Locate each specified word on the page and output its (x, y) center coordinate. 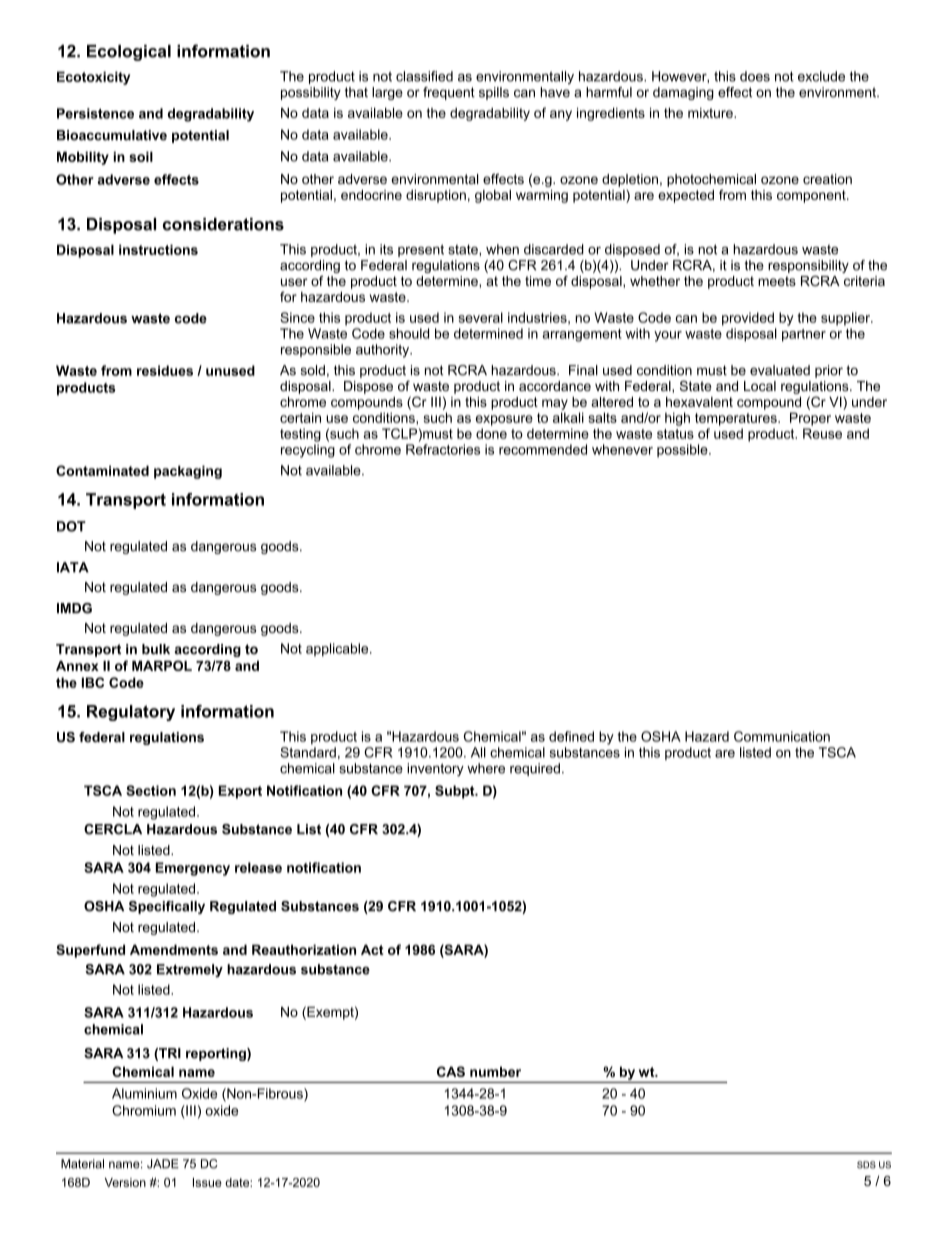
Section (151, 790)
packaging (188, 472)
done (491, 433)
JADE (163, 1164)
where (486, 768)
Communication (782, 736)
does (755, 76)
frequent (449, 93)
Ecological (129, 53)
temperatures (737, 419)
